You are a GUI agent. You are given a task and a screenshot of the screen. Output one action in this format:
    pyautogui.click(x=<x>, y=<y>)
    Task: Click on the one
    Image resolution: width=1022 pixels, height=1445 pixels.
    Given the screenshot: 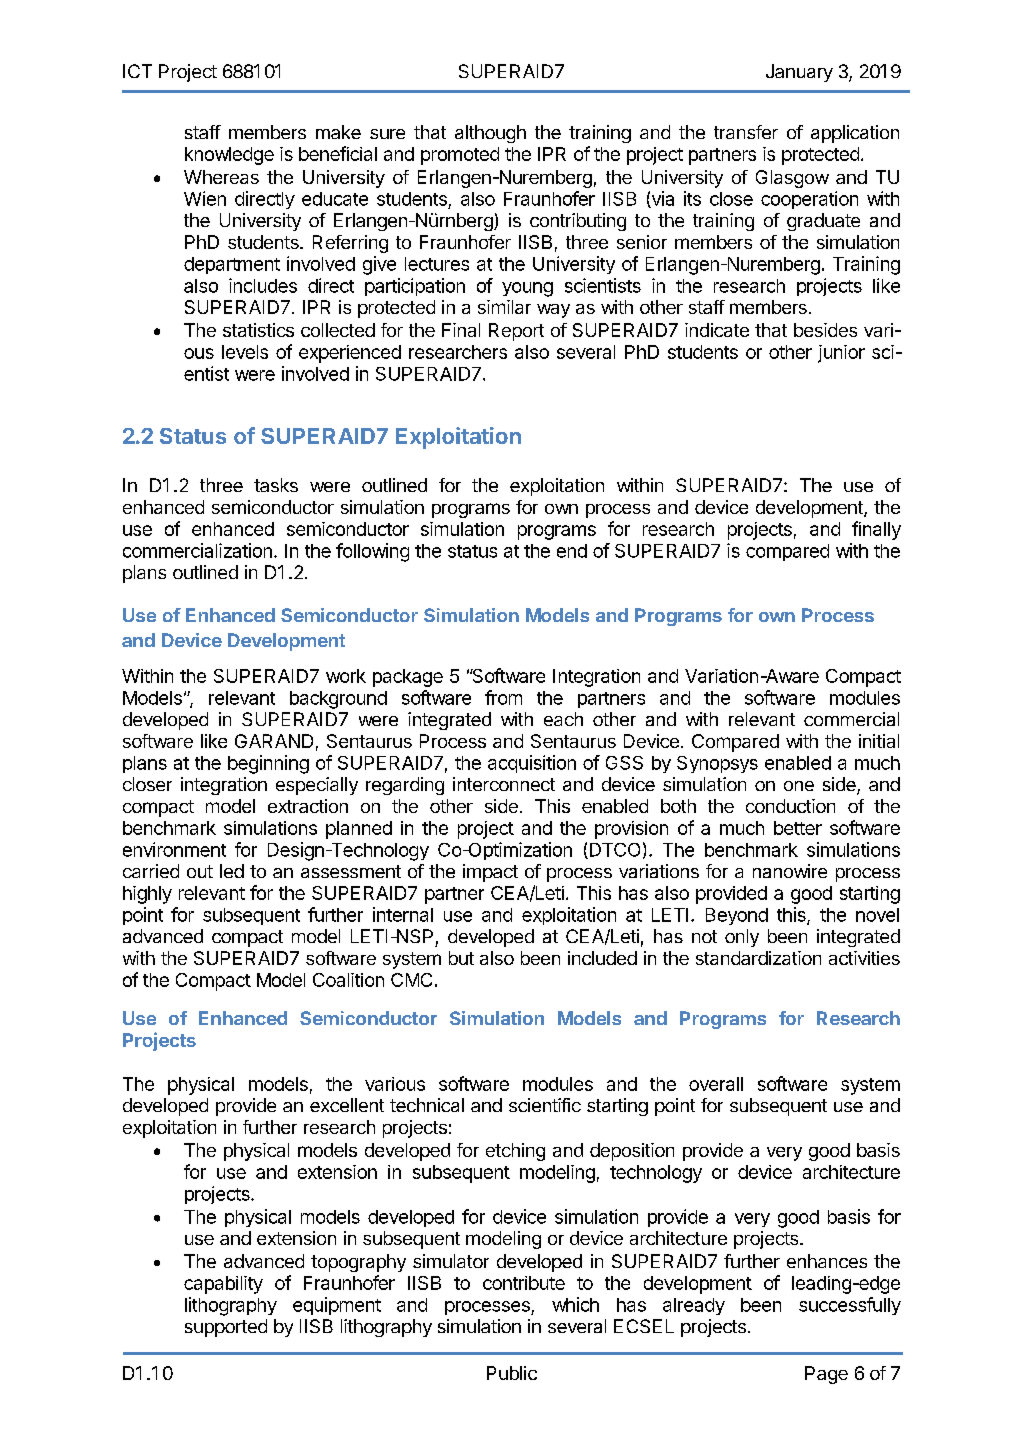 What is the action you would take?
    pyautogui.click(x=799, y=786)
